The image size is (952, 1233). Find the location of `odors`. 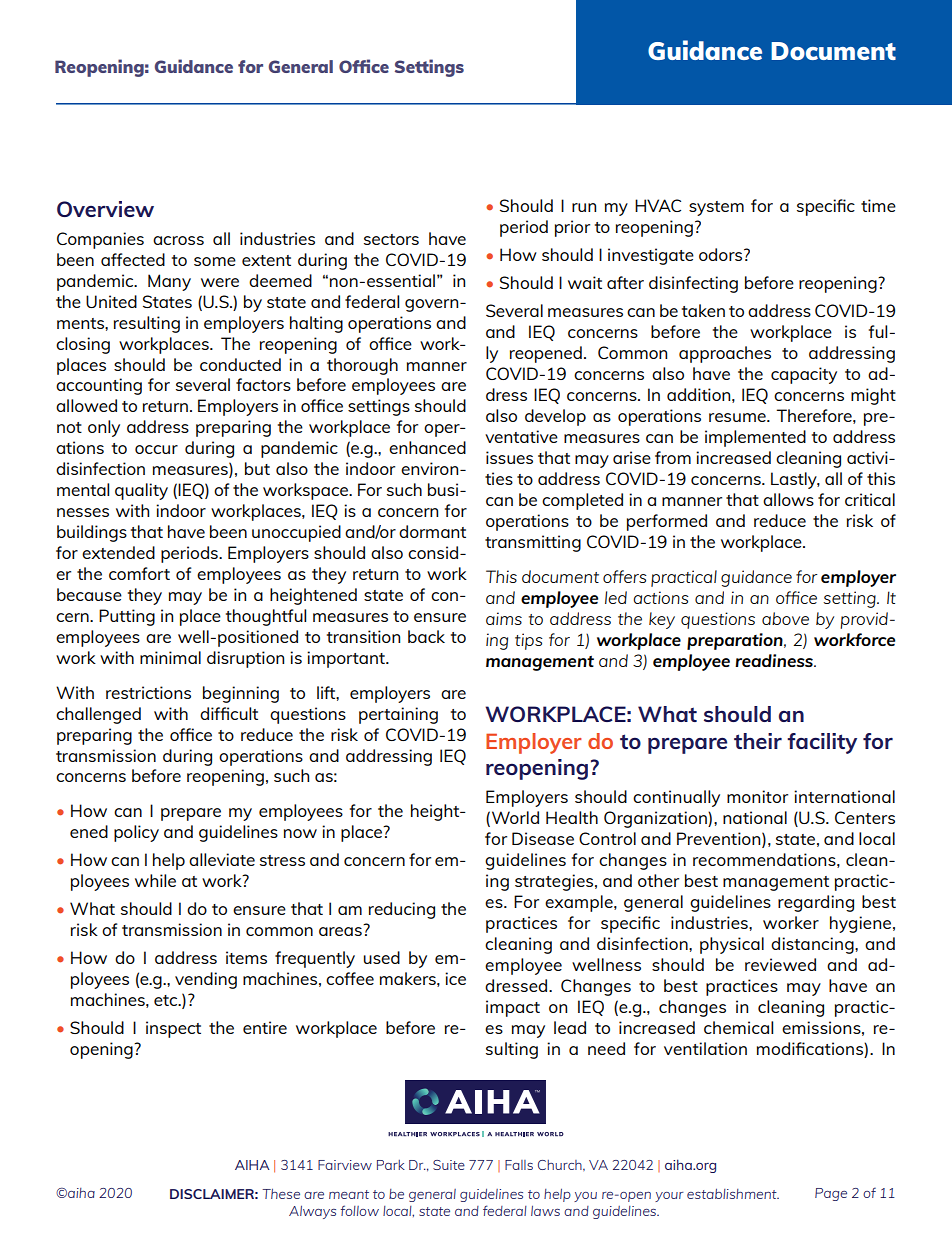

odors is located at coordinates (722, 254).
